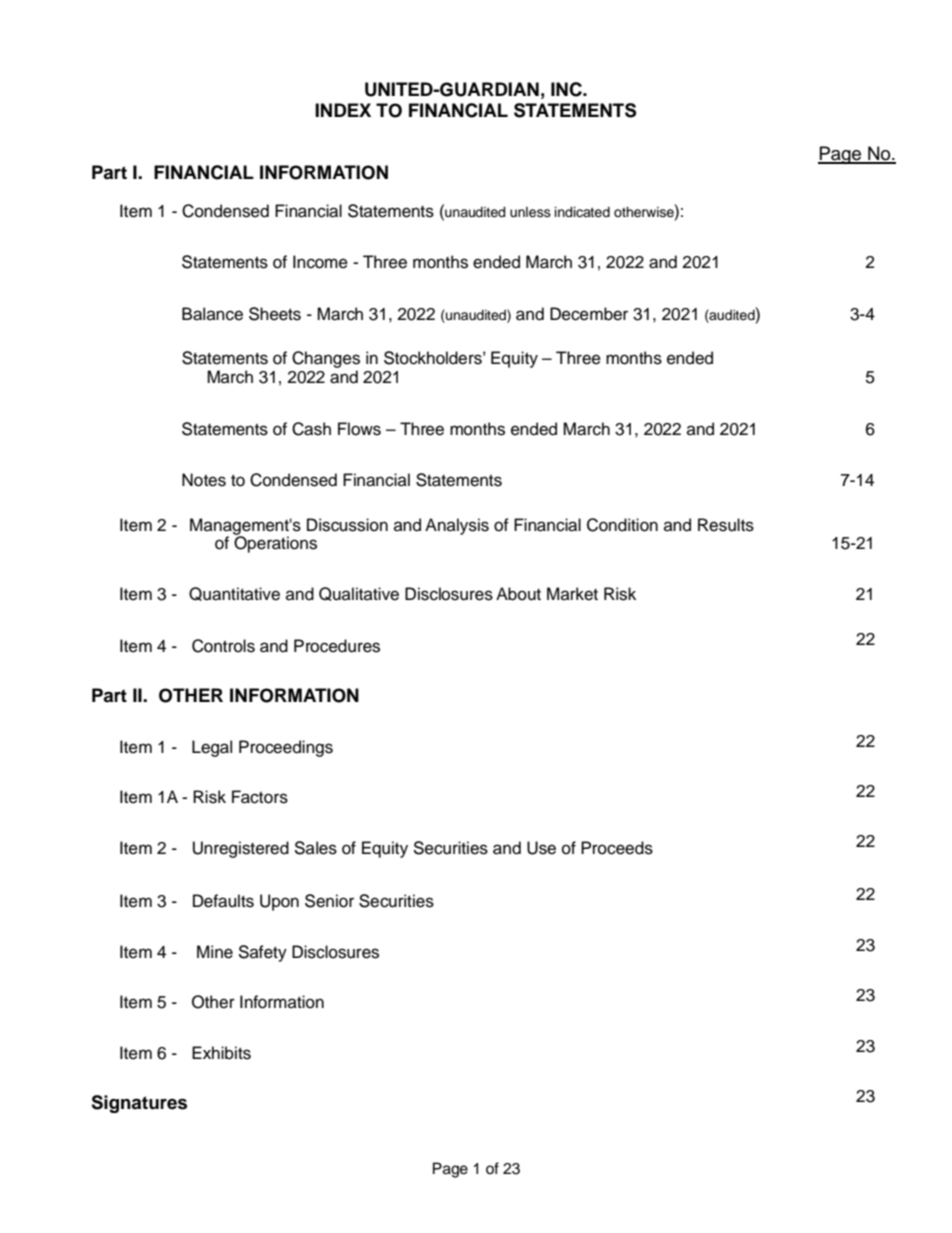  What do you see at coordinates (221, 1053) in the document?
I see `Exhibits` at bounding box center [221, 1053].
